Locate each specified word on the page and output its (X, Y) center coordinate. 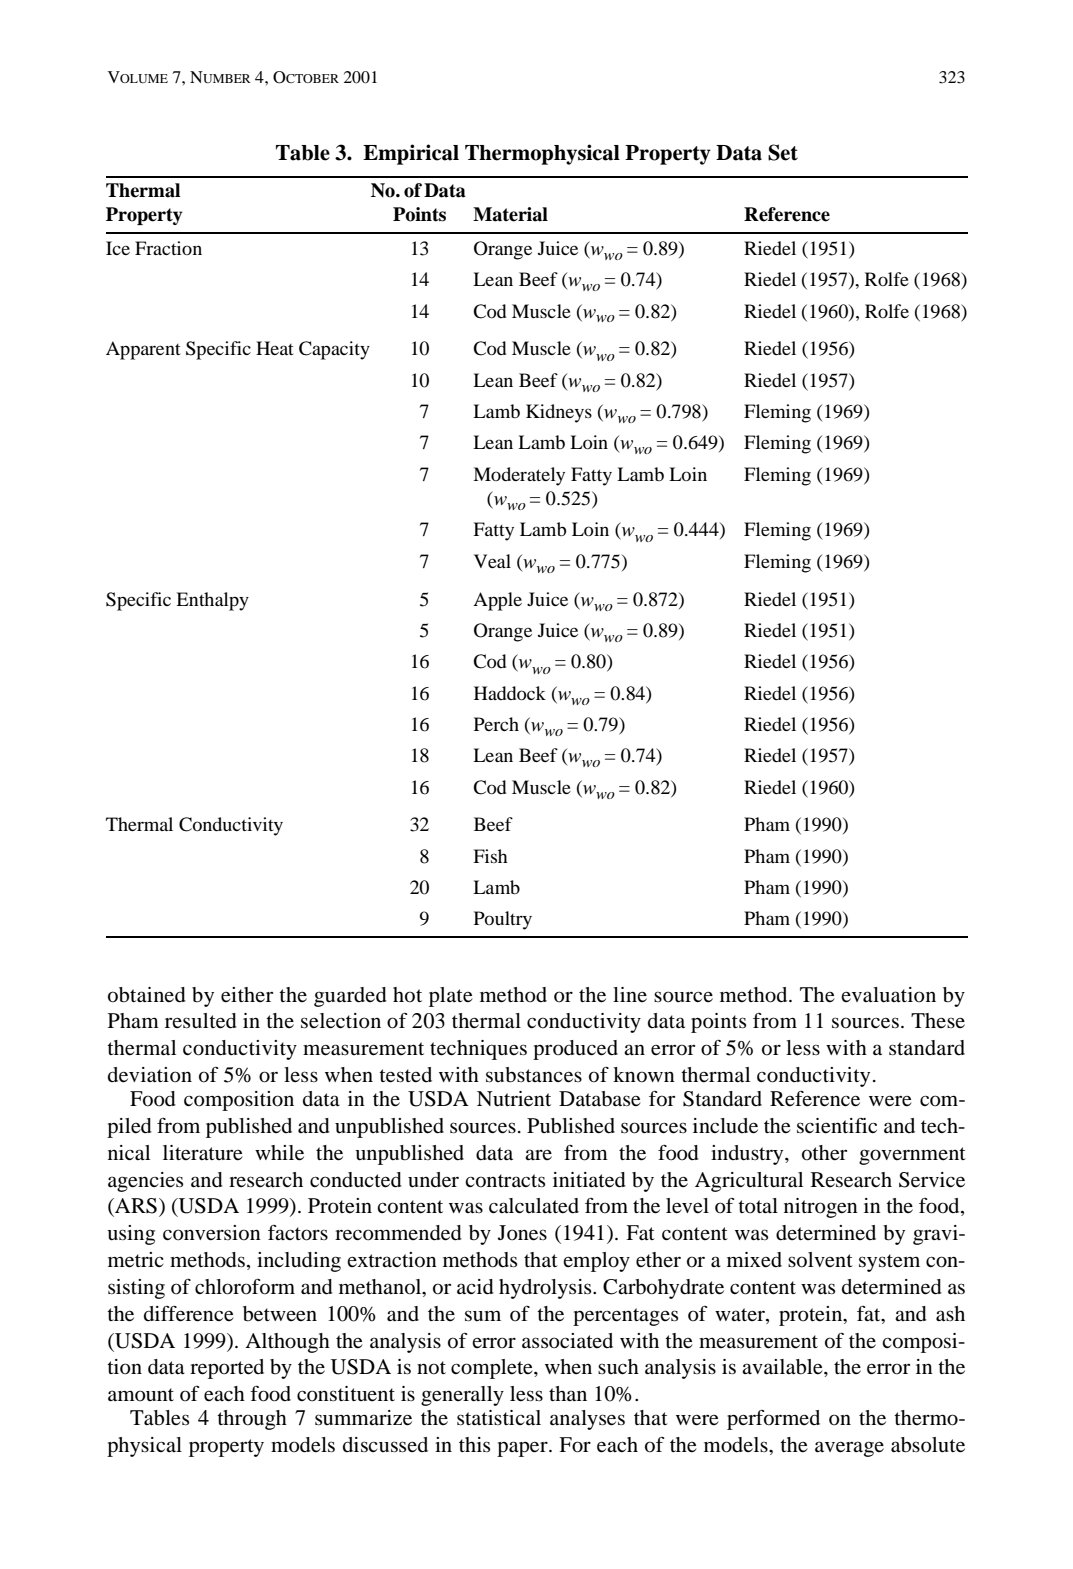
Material (510, 214)
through (252, 1420)
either (247, 995)
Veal (492, 561)
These (938, 1020)
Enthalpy (212, 601)
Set (783, 152)
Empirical (411, 154)
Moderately (519, 476)
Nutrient (514, 1099)
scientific (837, 1126)
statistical (499, 1417)
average (849, 1449)
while (279, 1153)
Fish (490, 856)
